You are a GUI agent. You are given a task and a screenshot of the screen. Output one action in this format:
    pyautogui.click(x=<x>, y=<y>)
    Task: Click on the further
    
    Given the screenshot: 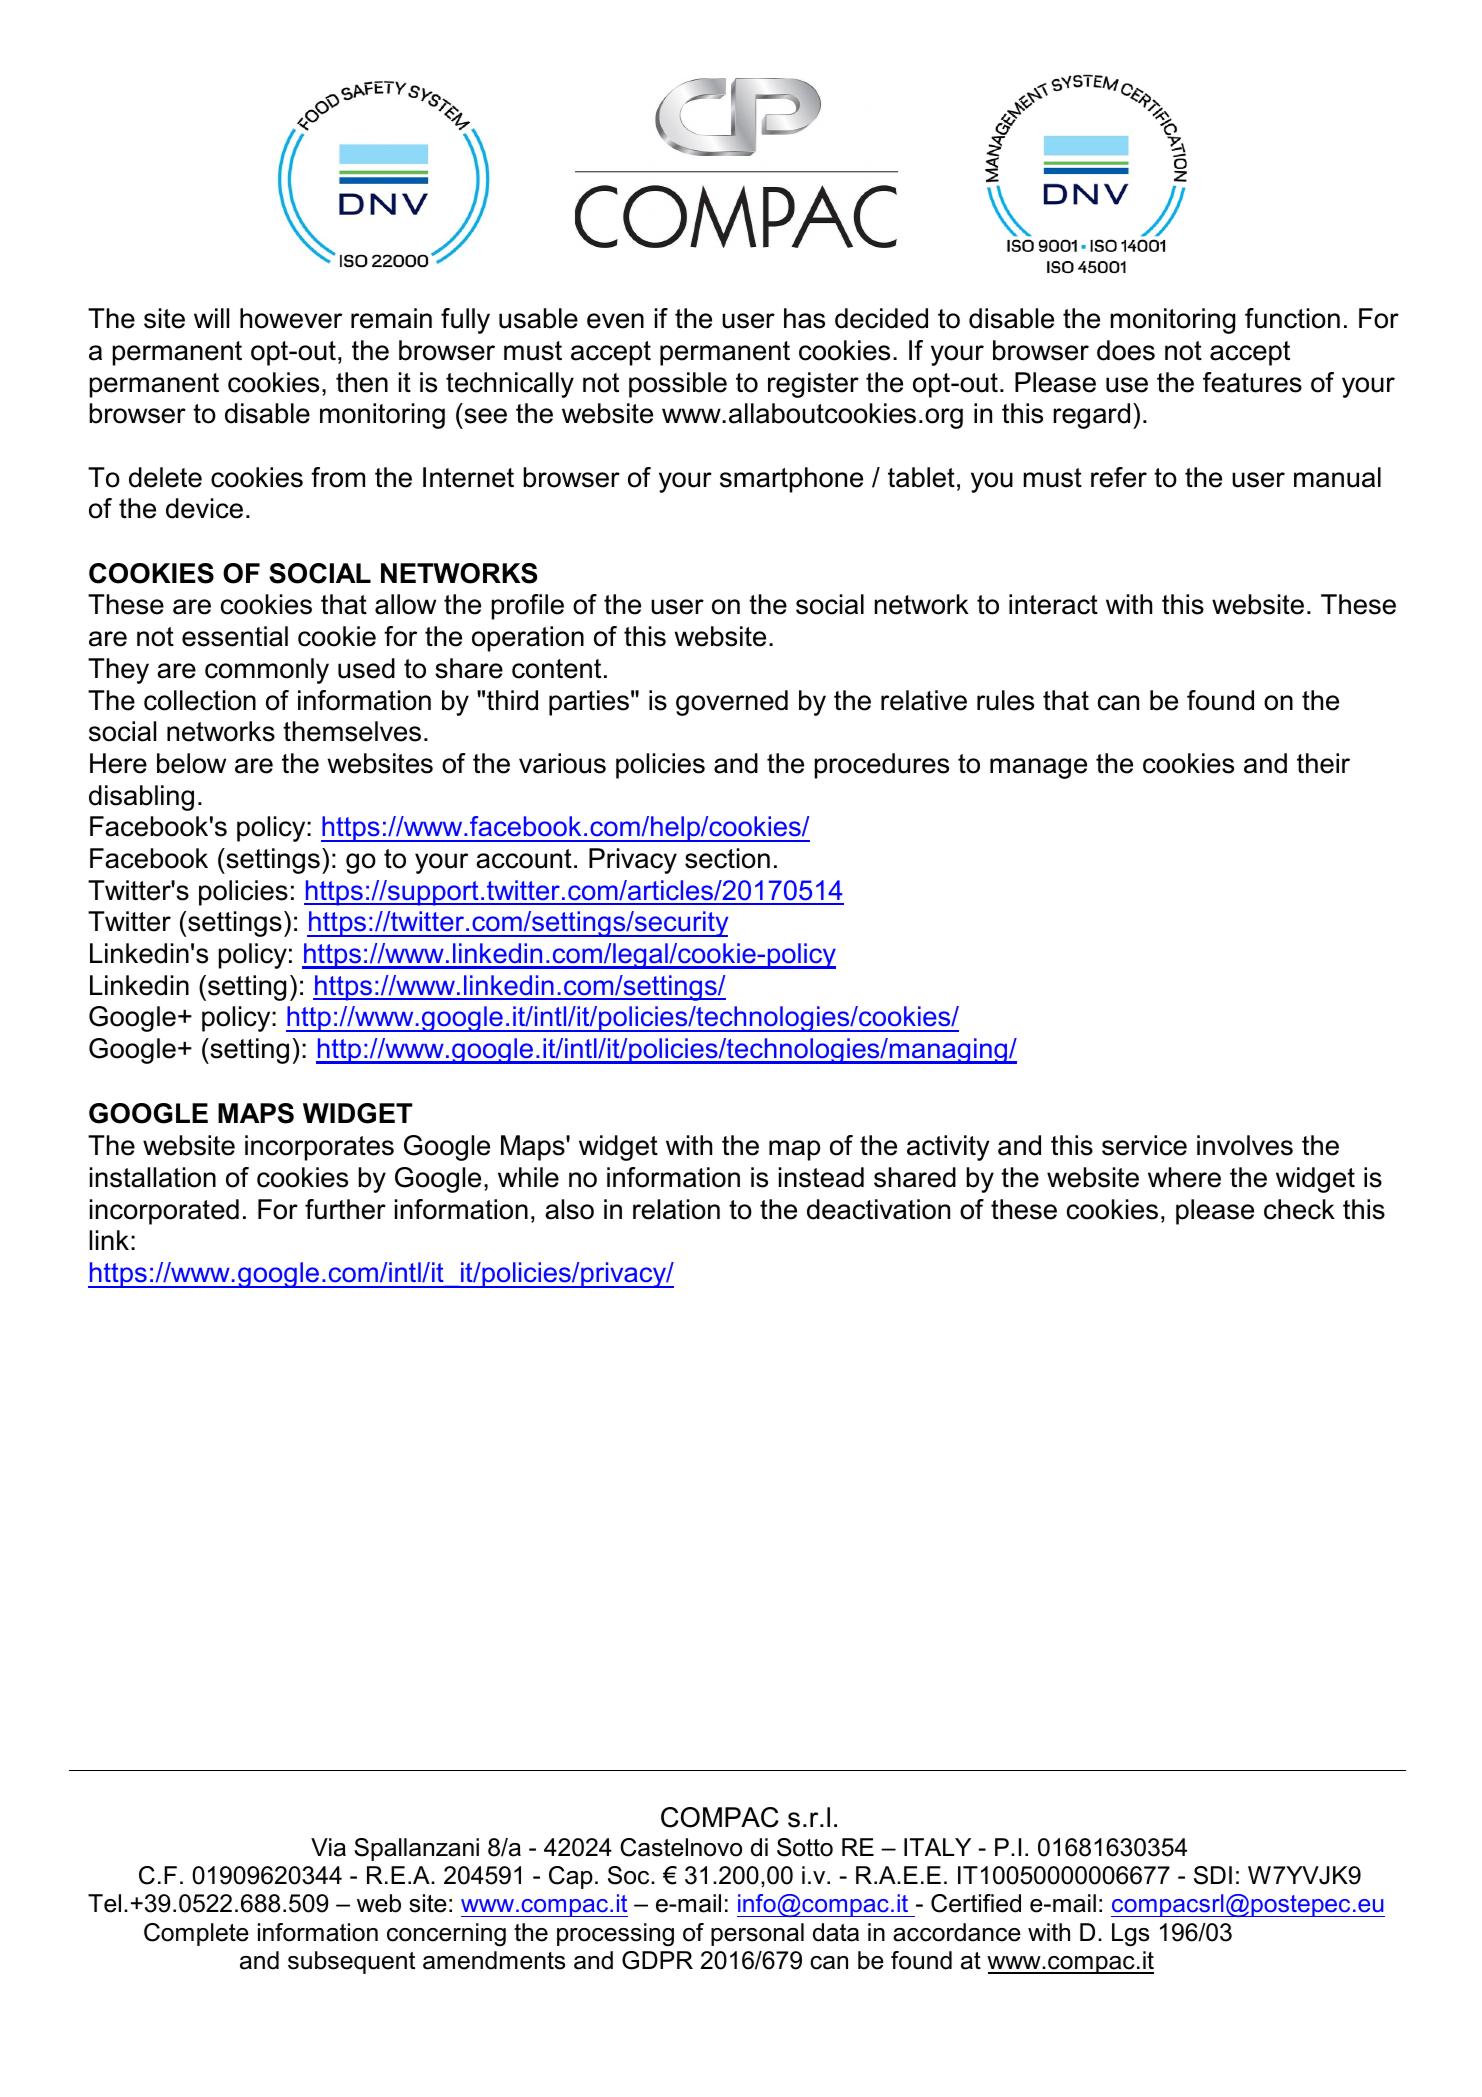 What is the action you would take?
    pyautogui.click(x=345, y=1209)
